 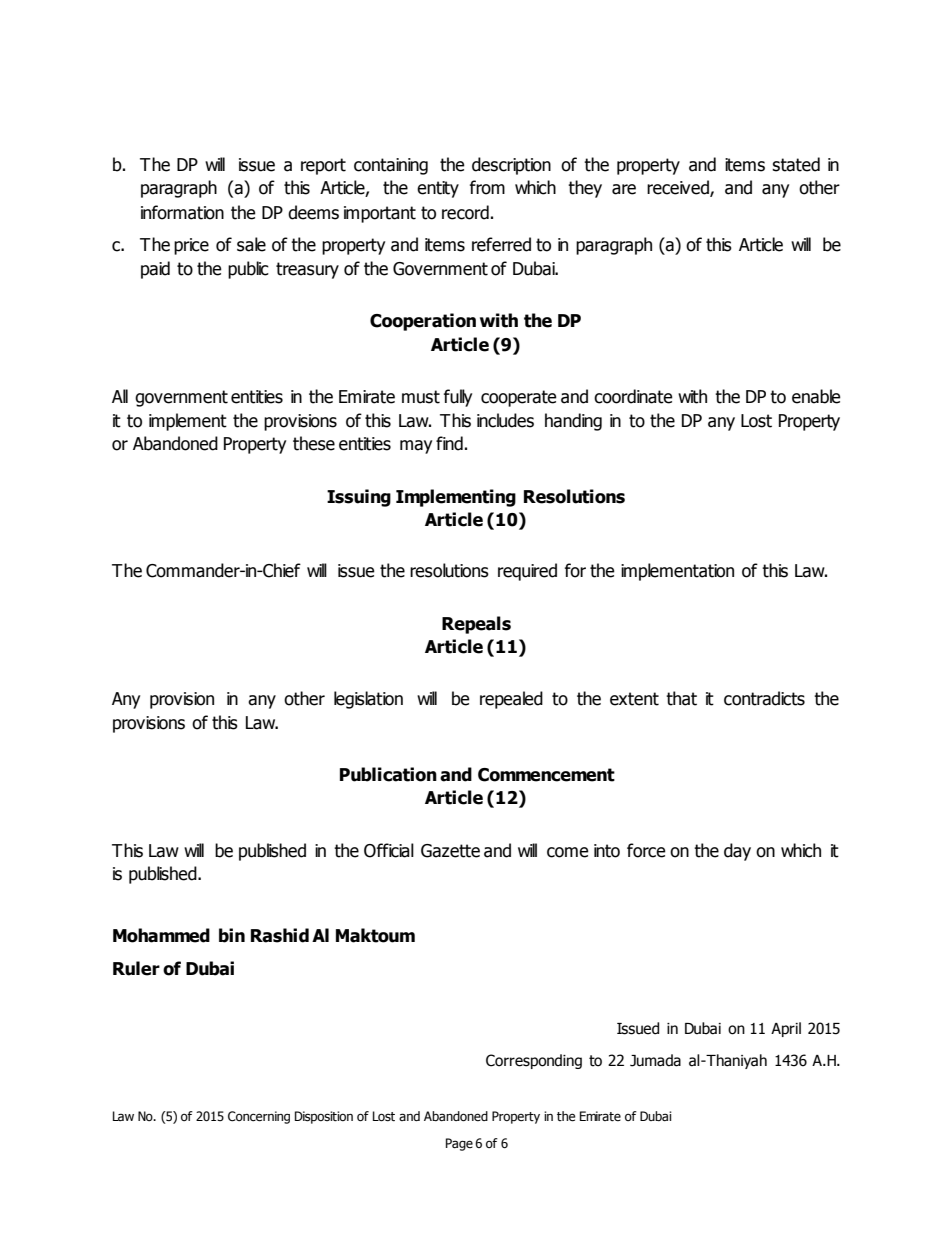 What do you see at coordinates (679, 188) in the screenshot?
I see `received` at bounding box center [679, 188].
